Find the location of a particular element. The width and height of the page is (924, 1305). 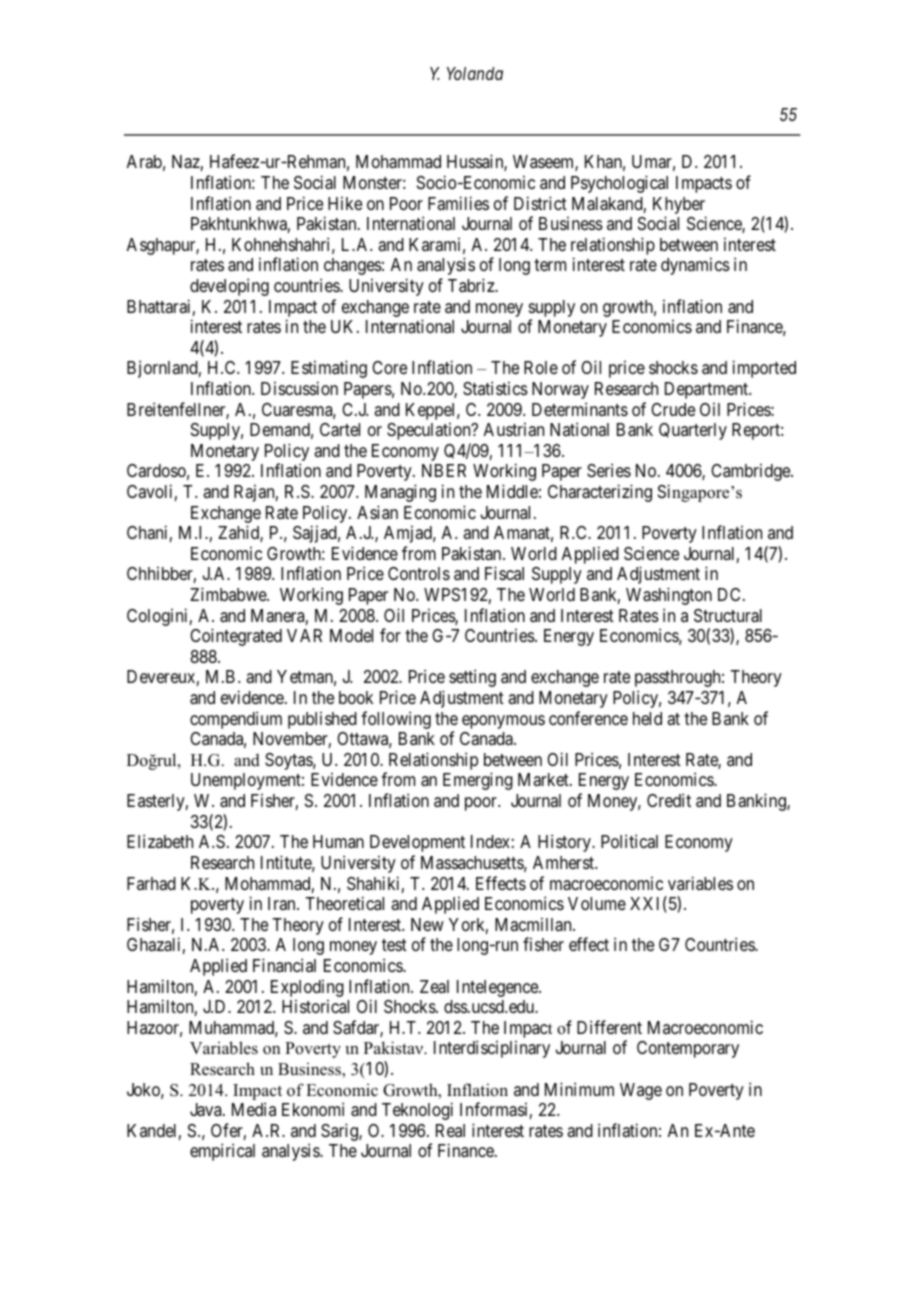

Political is located at coordinates (629, 841).
